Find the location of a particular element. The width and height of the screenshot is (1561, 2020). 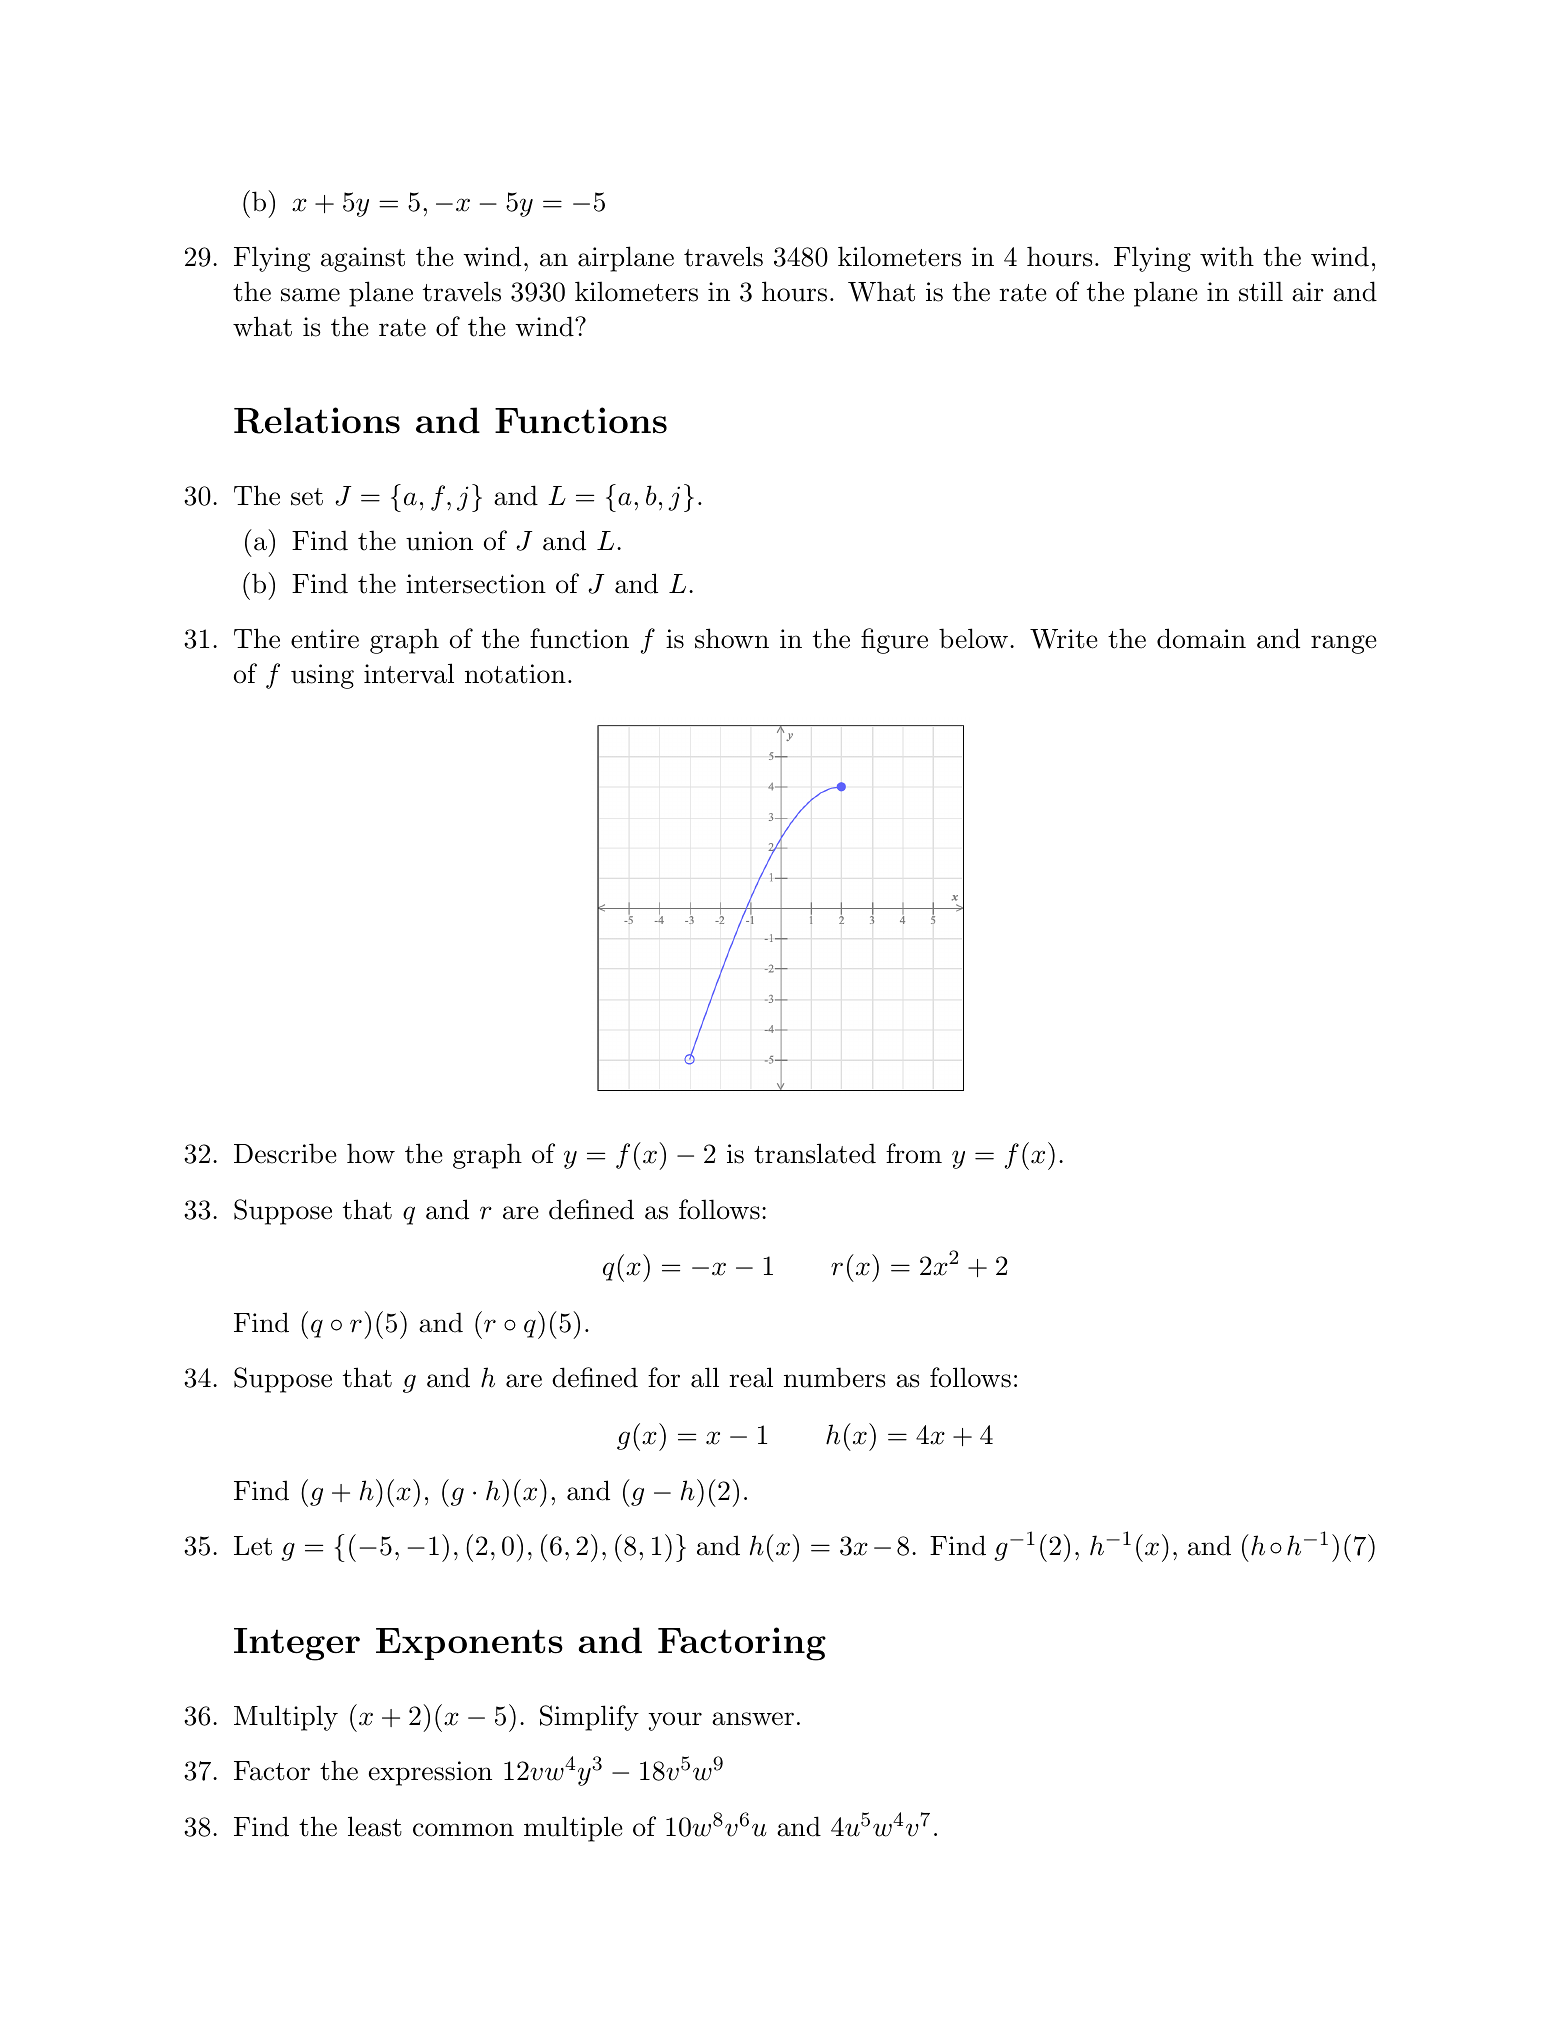

against is located at coordinates (363, 259).
